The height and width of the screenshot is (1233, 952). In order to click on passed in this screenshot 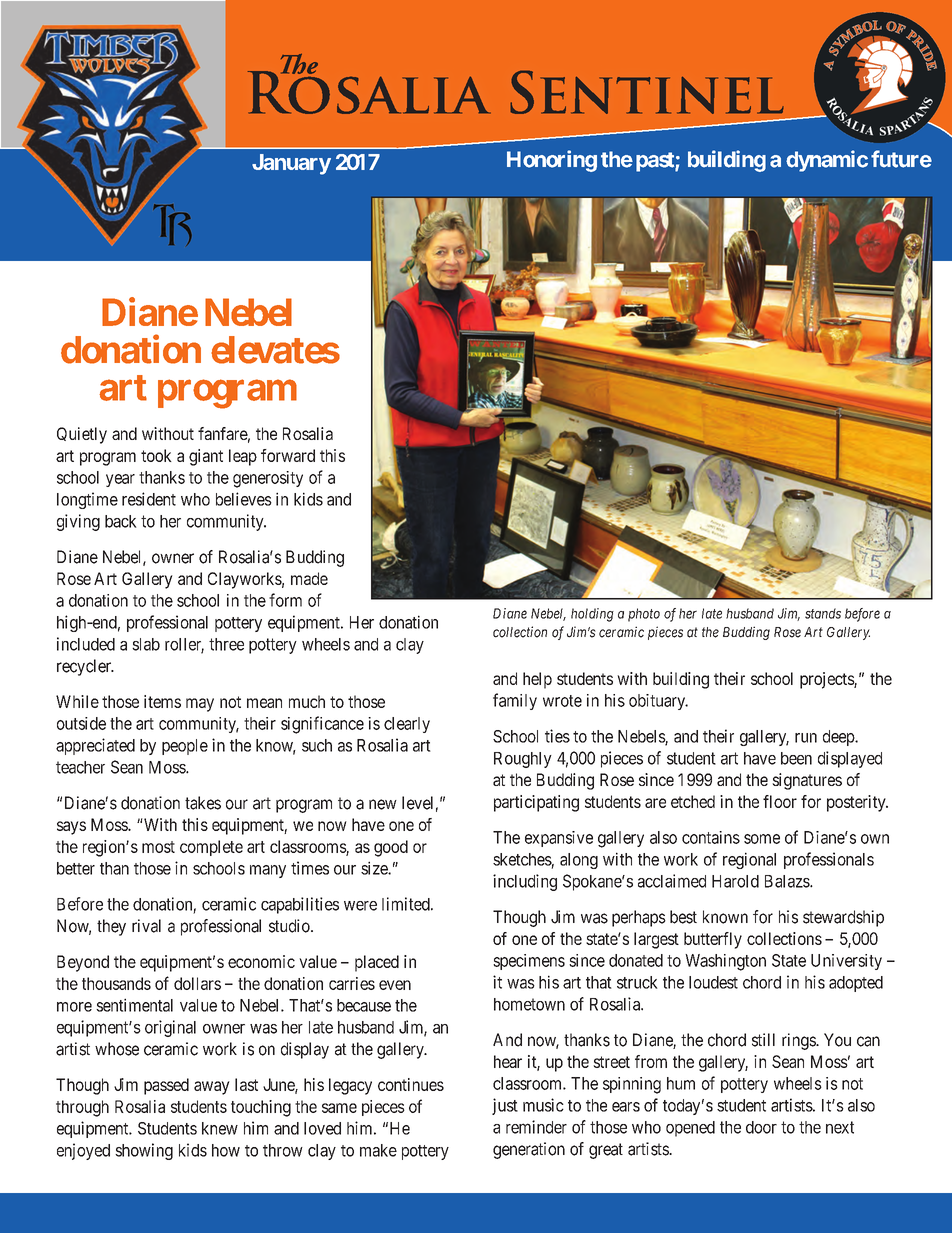, I will do `click(166, 1086)`.
